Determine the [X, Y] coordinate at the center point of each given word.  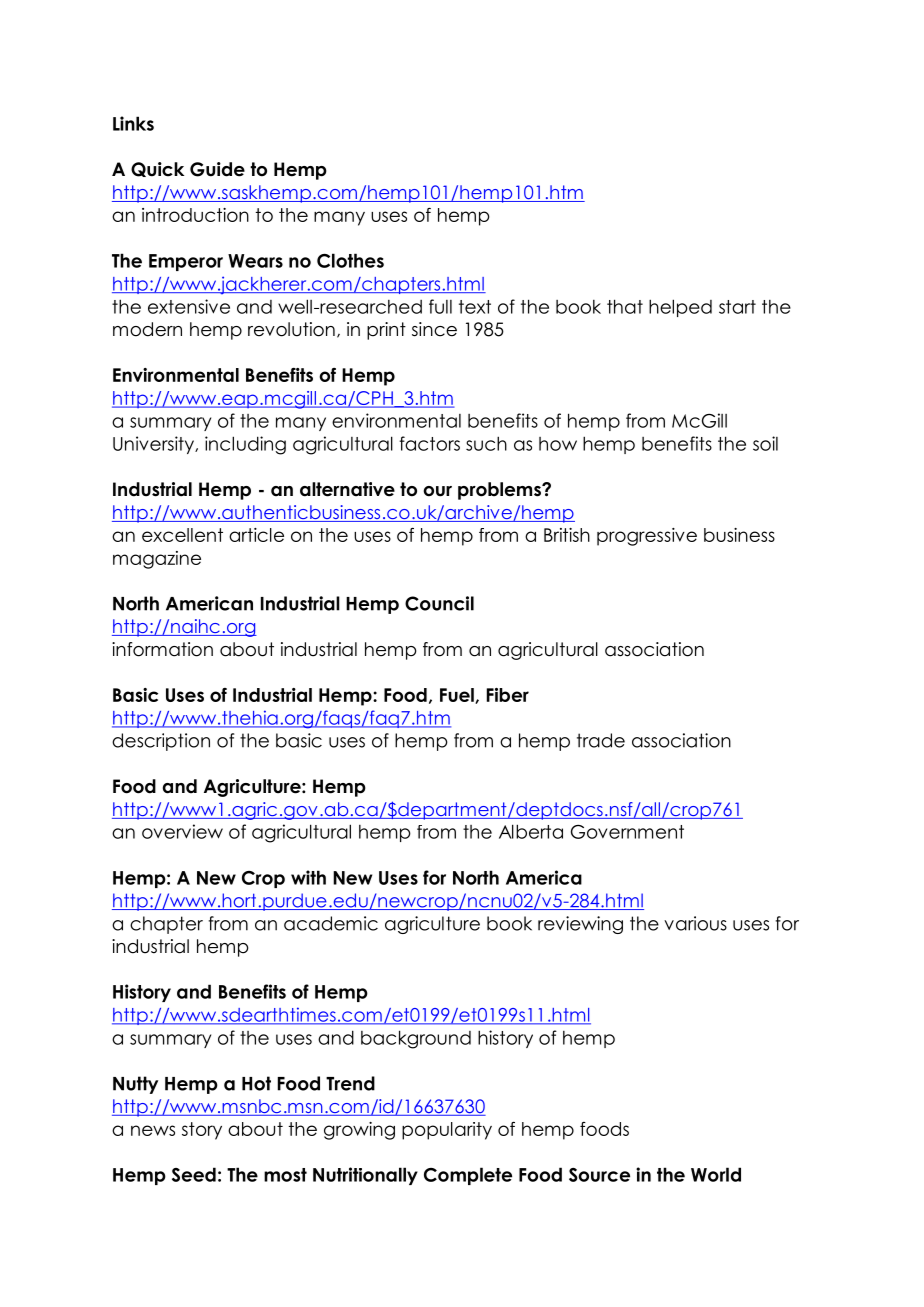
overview [182, 831]
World [716, 1174]
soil [765, 443]
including [245, 445]
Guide [217, 169]
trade [601, 740]
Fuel [458, 696]
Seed [194, 1174]
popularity [447, 1131]
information [162, 649]
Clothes [350, 260]
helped [680, 308]
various [695, 923]
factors [429, 443]
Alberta [531, 831]
